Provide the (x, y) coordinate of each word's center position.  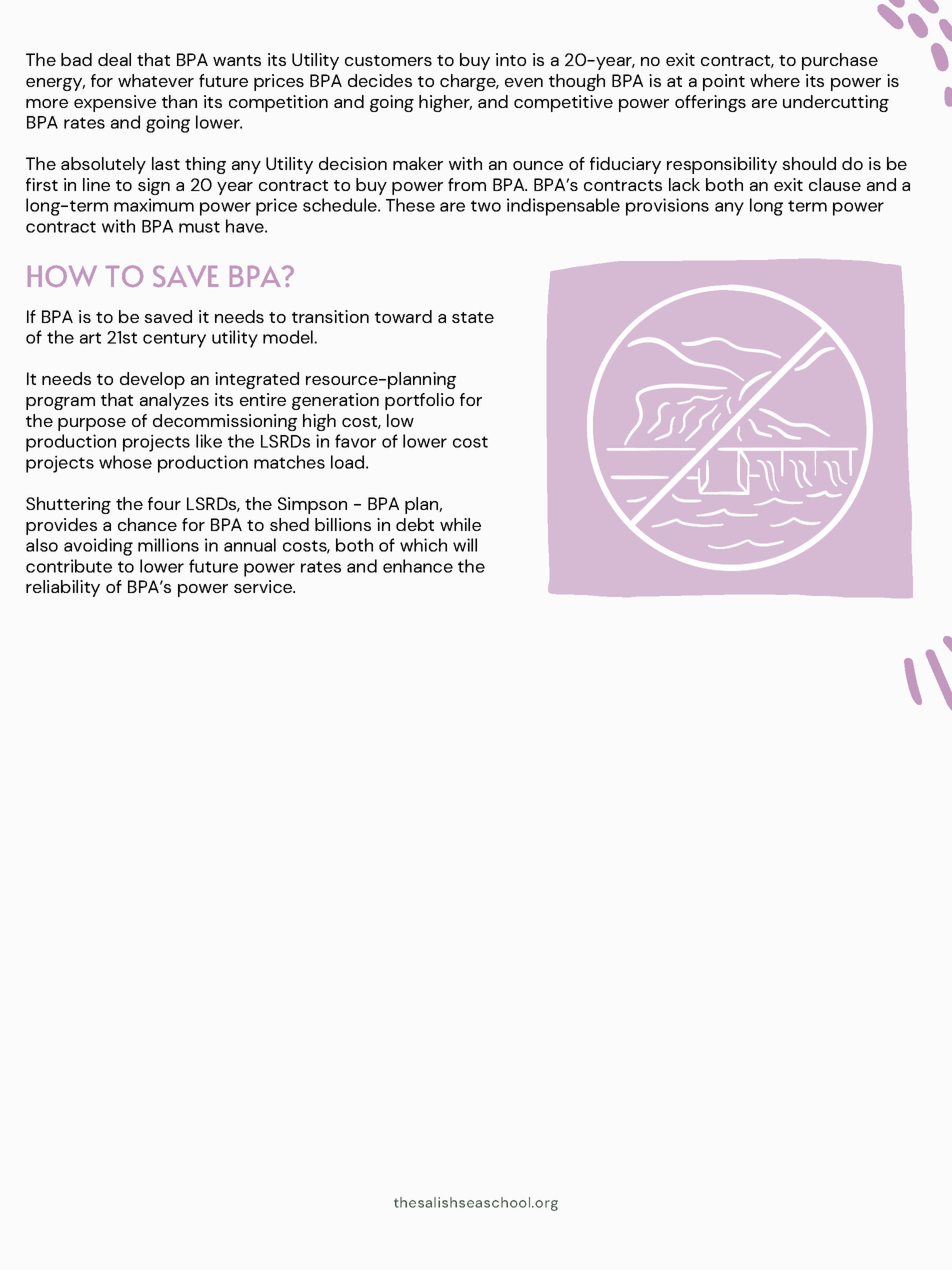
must (199, 227)
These (410, 205)
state (473, 317)
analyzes (174, 401)
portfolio (419, 401)
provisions (667, 207)
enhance (418, 566)
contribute (69, 566)
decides (380, 80)
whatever (156, 80)
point (724, 82)
